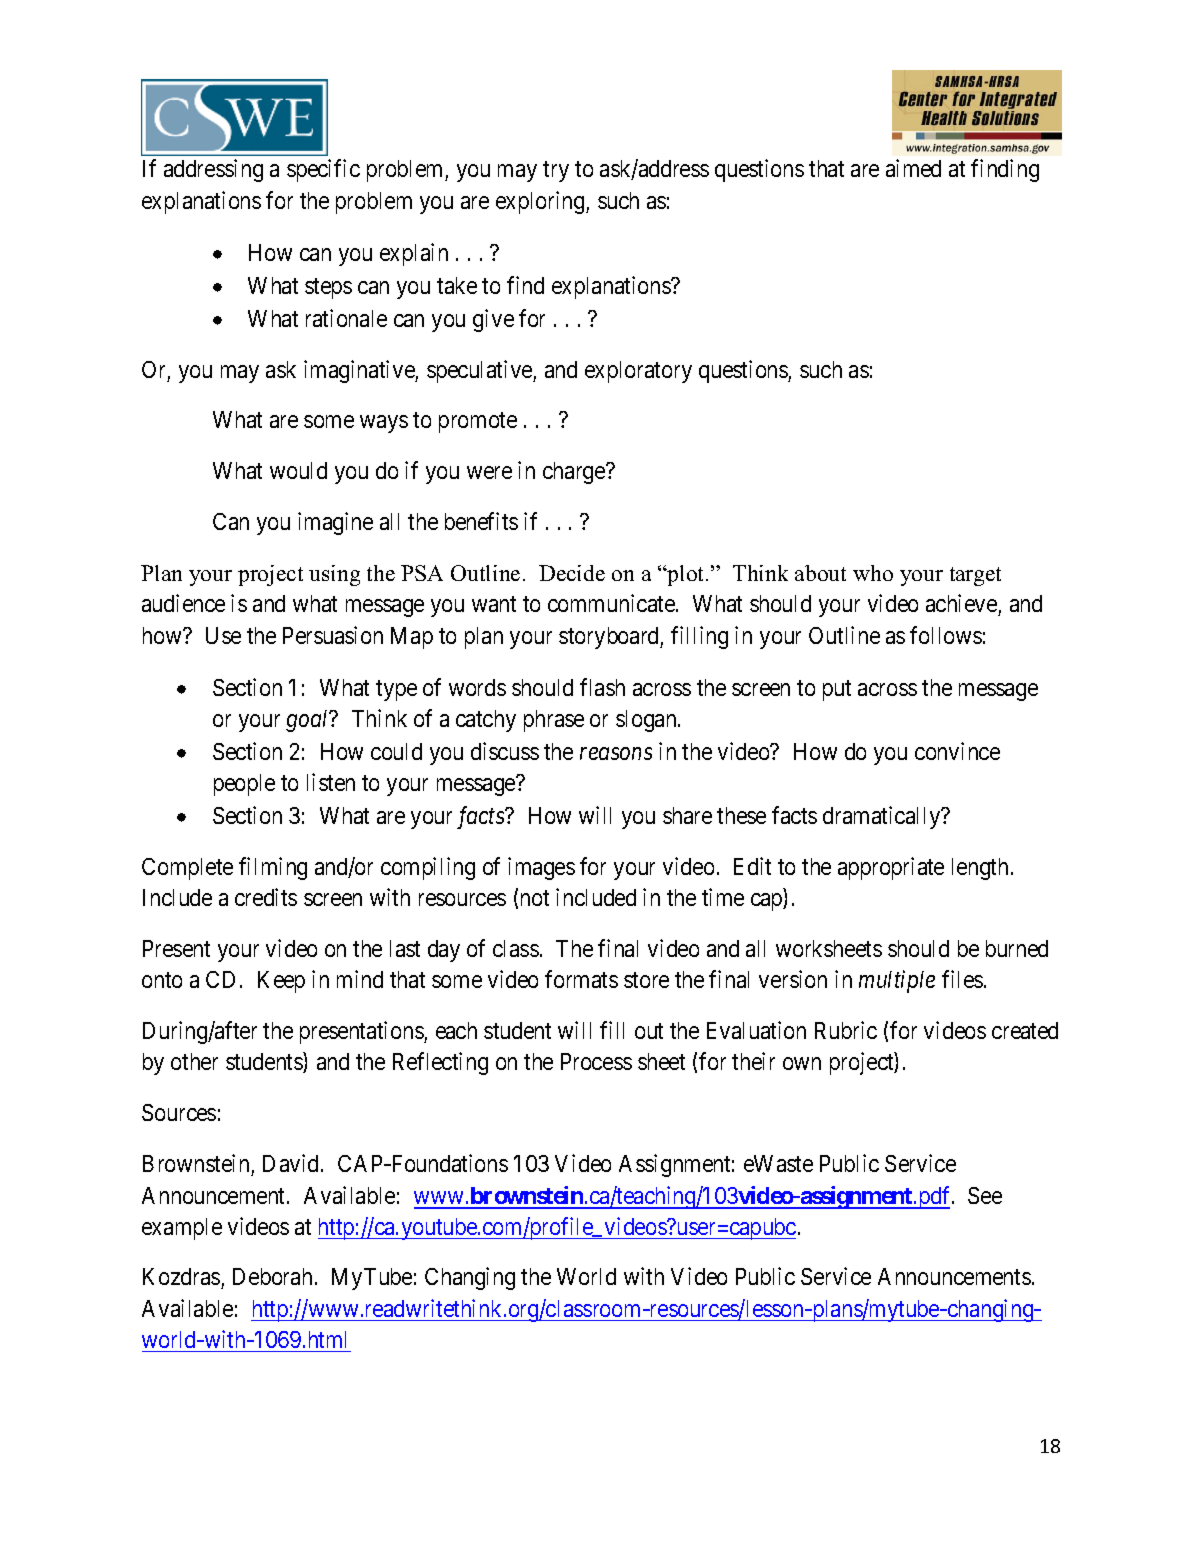  I want to click on aimed, so click(913, 168).
